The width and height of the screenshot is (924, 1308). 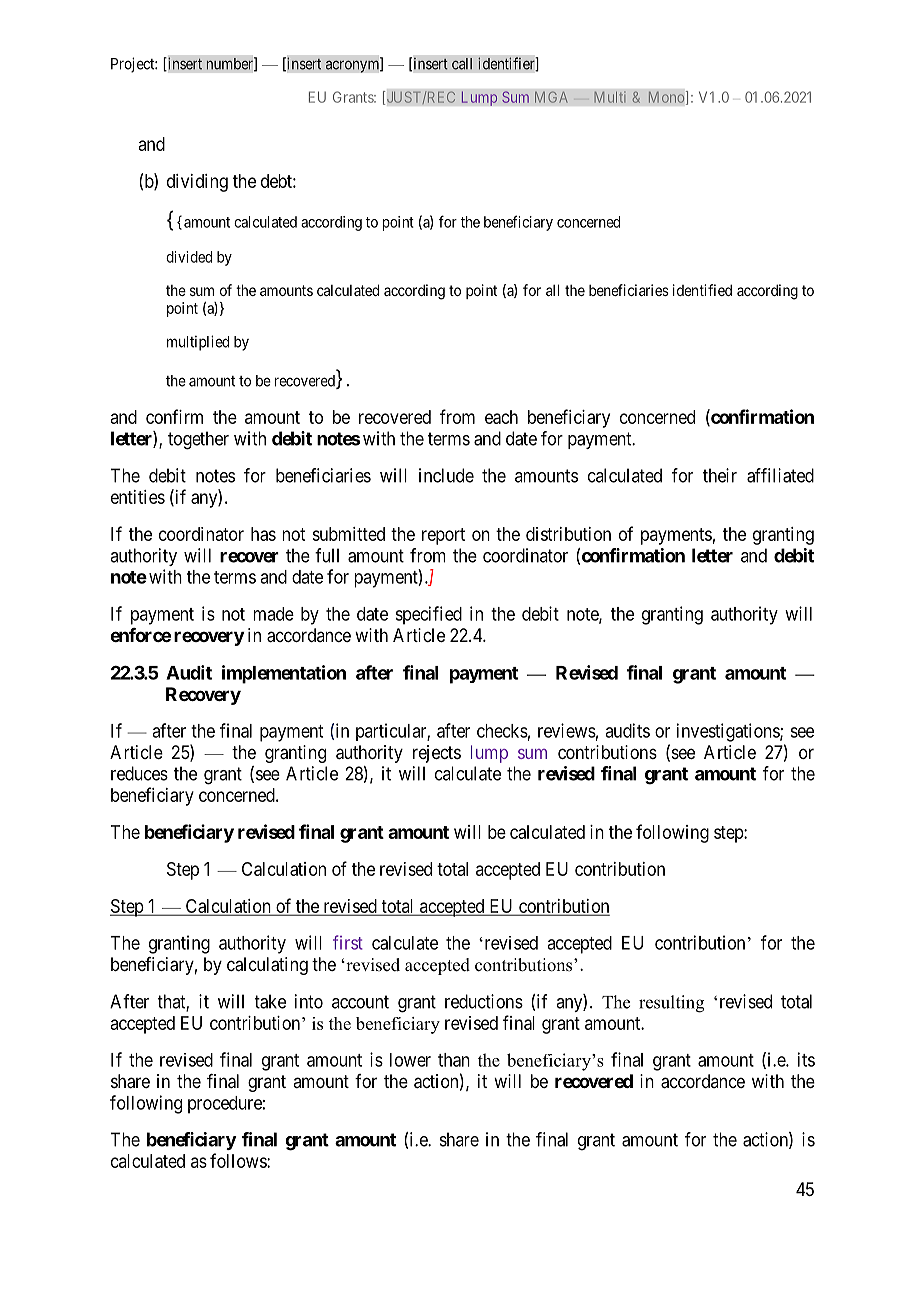 I want to click on follows, so click(x=239, y=1160).
